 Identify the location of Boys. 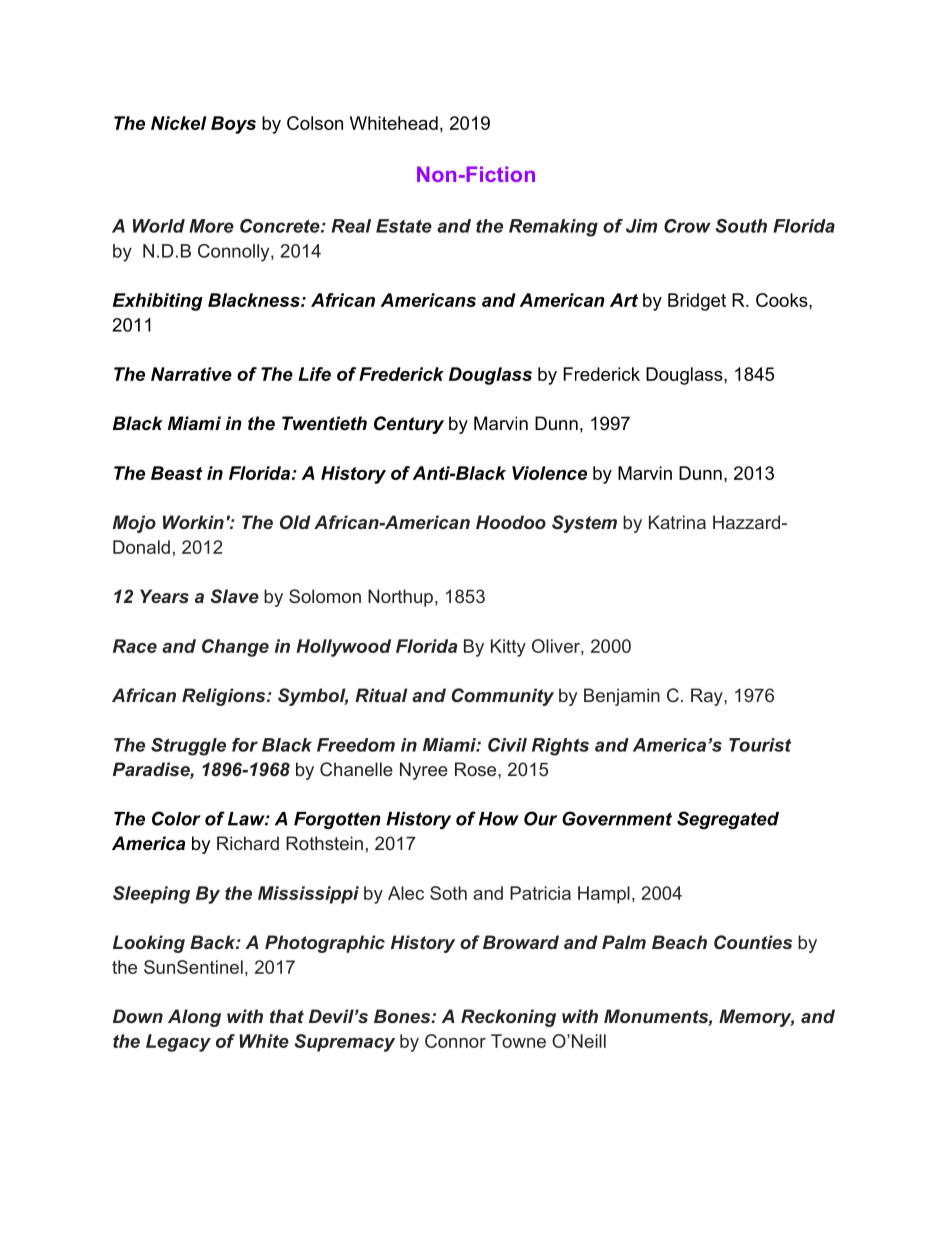
(233, 125).
